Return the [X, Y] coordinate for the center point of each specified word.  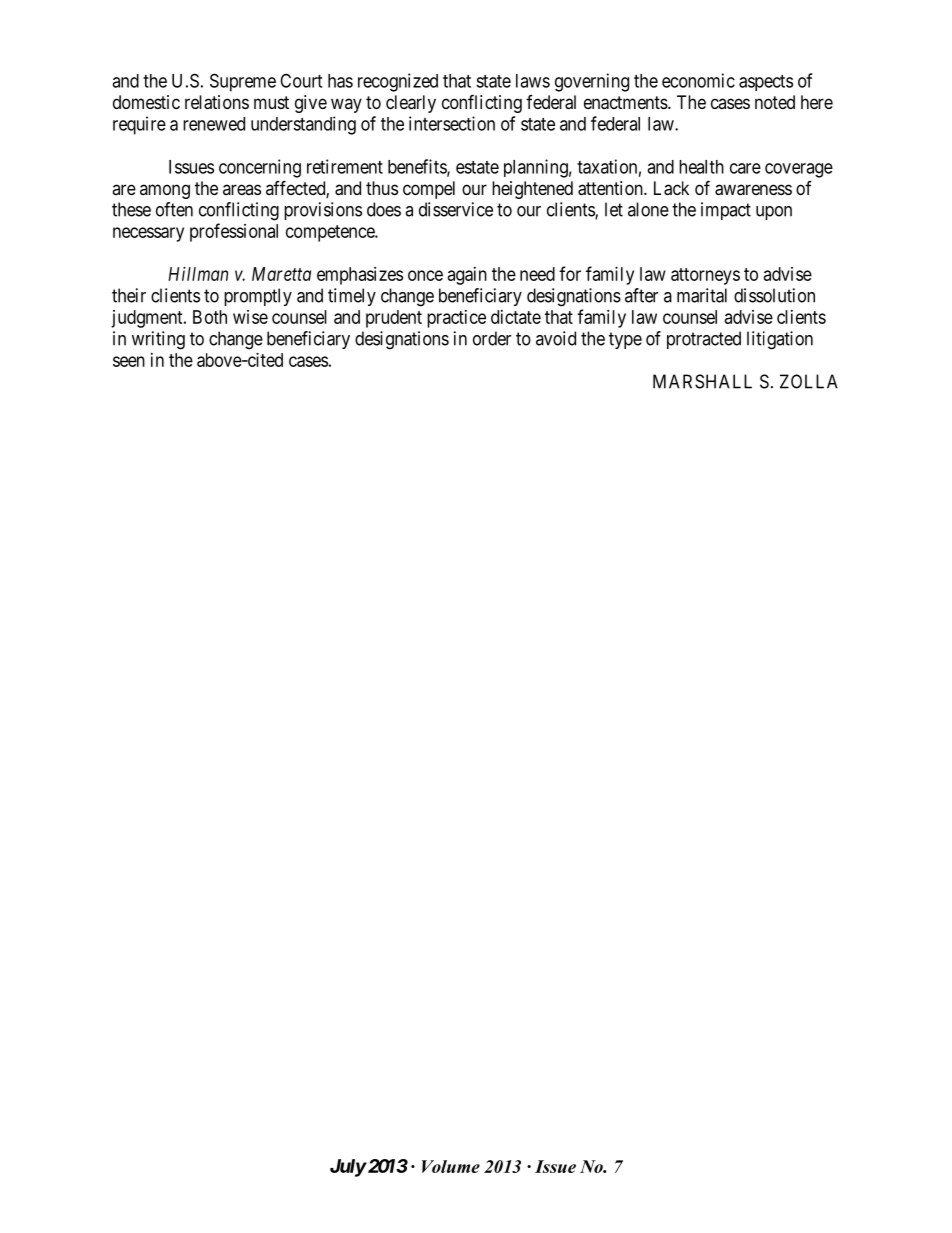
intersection [452, 123]
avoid [556, 338]
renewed [214, 124]
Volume [451, 1166]
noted [775, 102]
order [492, 338]
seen [129, 361]
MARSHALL [702, 381]
